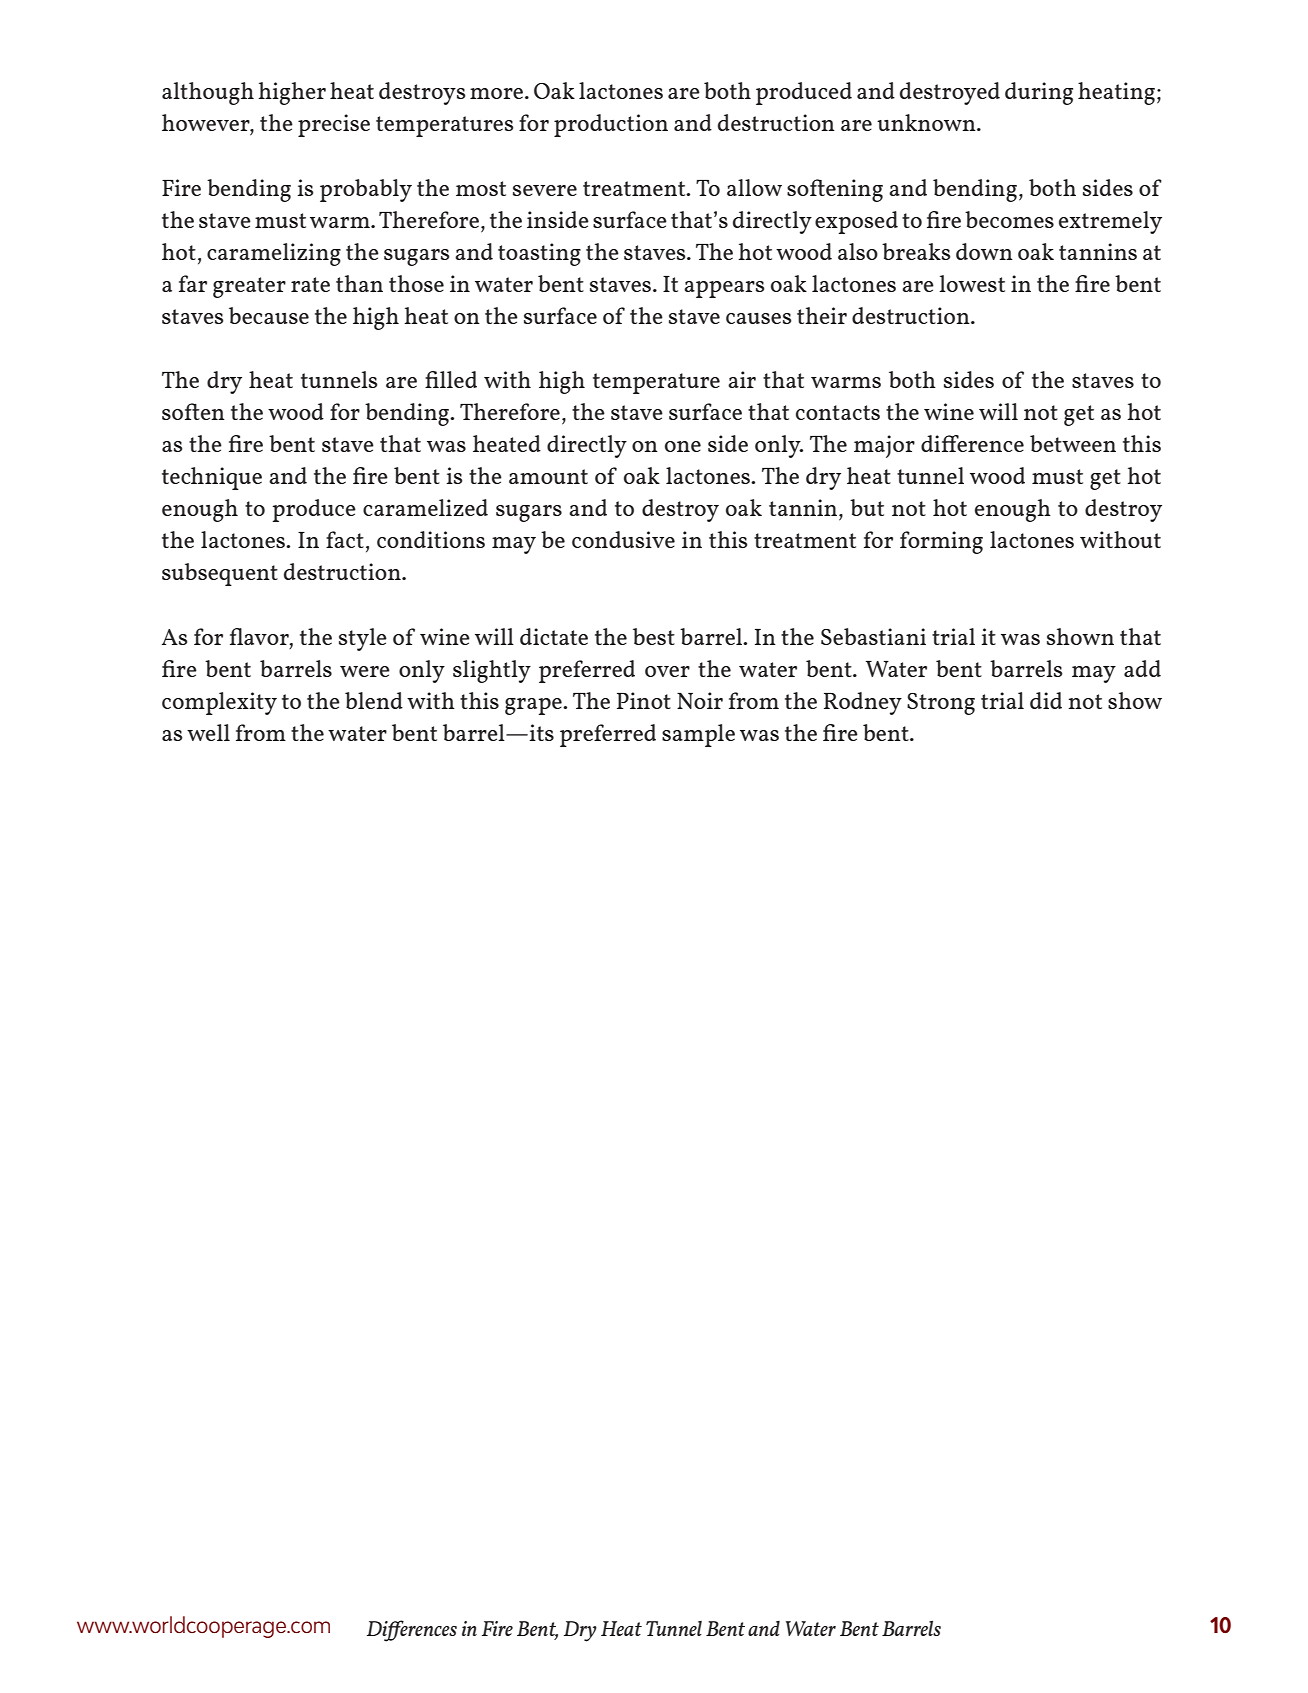 The height and width of the page is (1693, 1308). What do you see at coordinates (644, 700) in the page?
I see `Pinot` at bounding box center [644, 700].
